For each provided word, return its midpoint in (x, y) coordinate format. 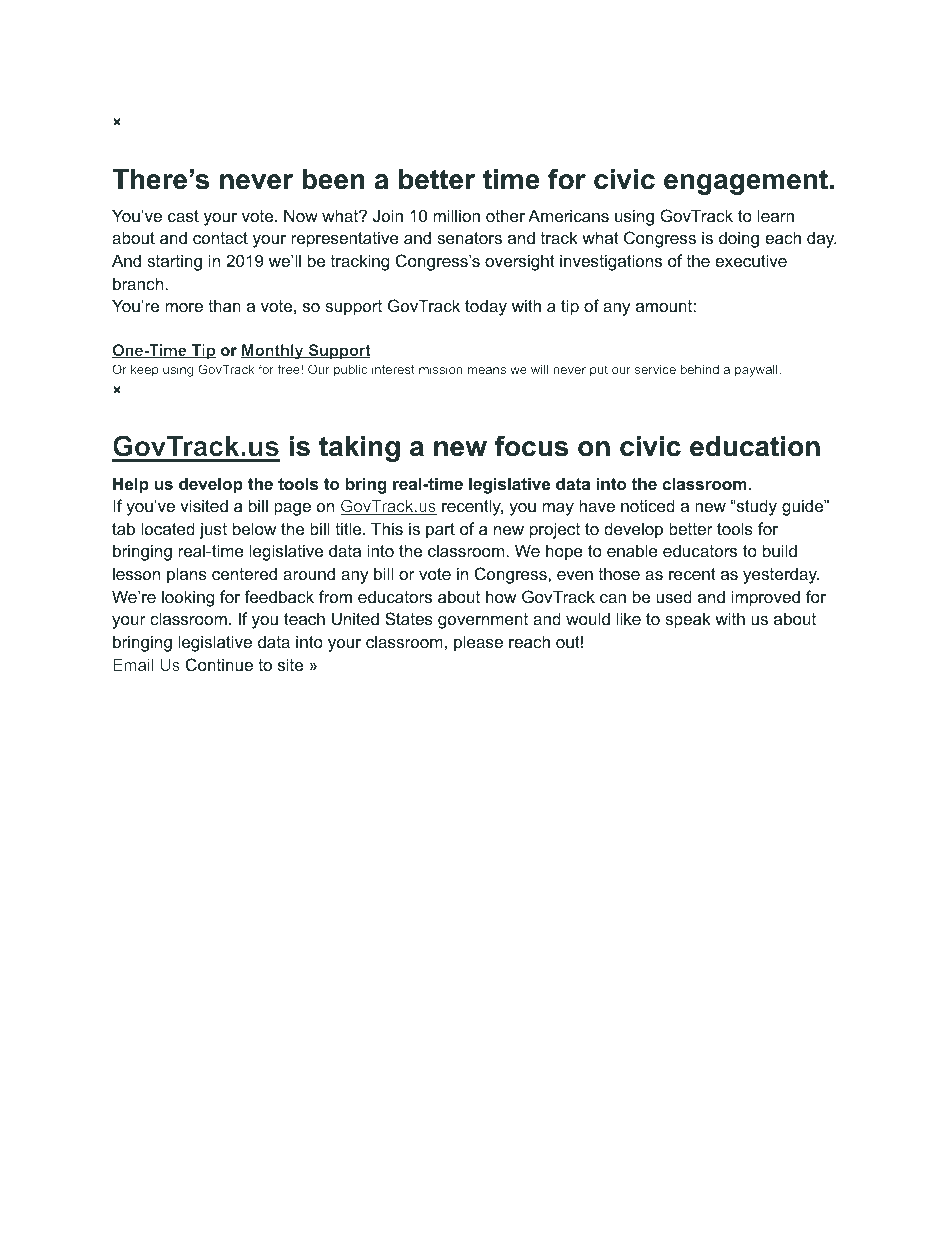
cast (183, 216)
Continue (219, 664)
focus (531, 446)
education (755, 446)
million (456, 215)
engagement (746, 182)
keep (145, 370)
